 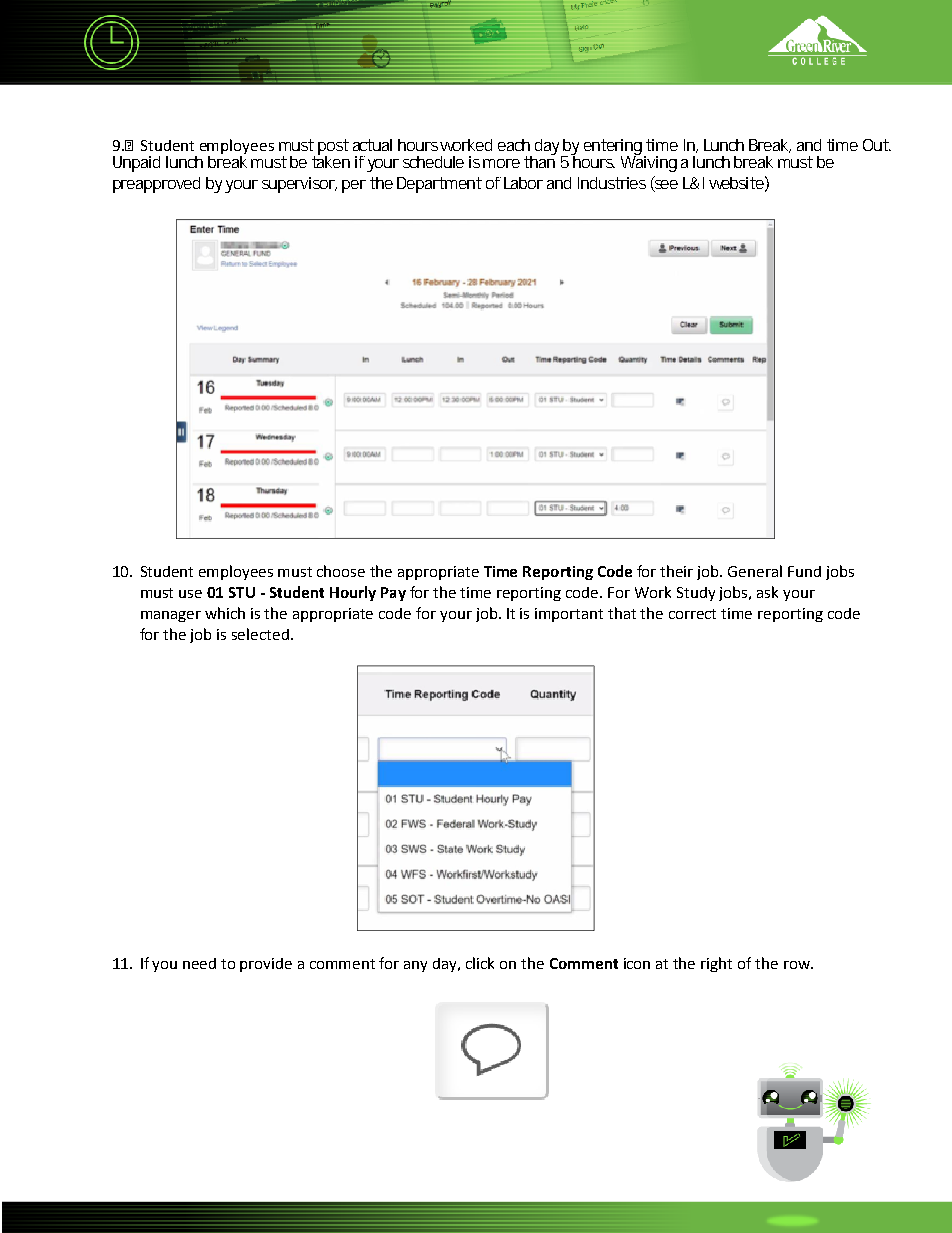 What do you see at coordinates (569, 615) in the page?
I see `important` at bounding box center [569, 615].
